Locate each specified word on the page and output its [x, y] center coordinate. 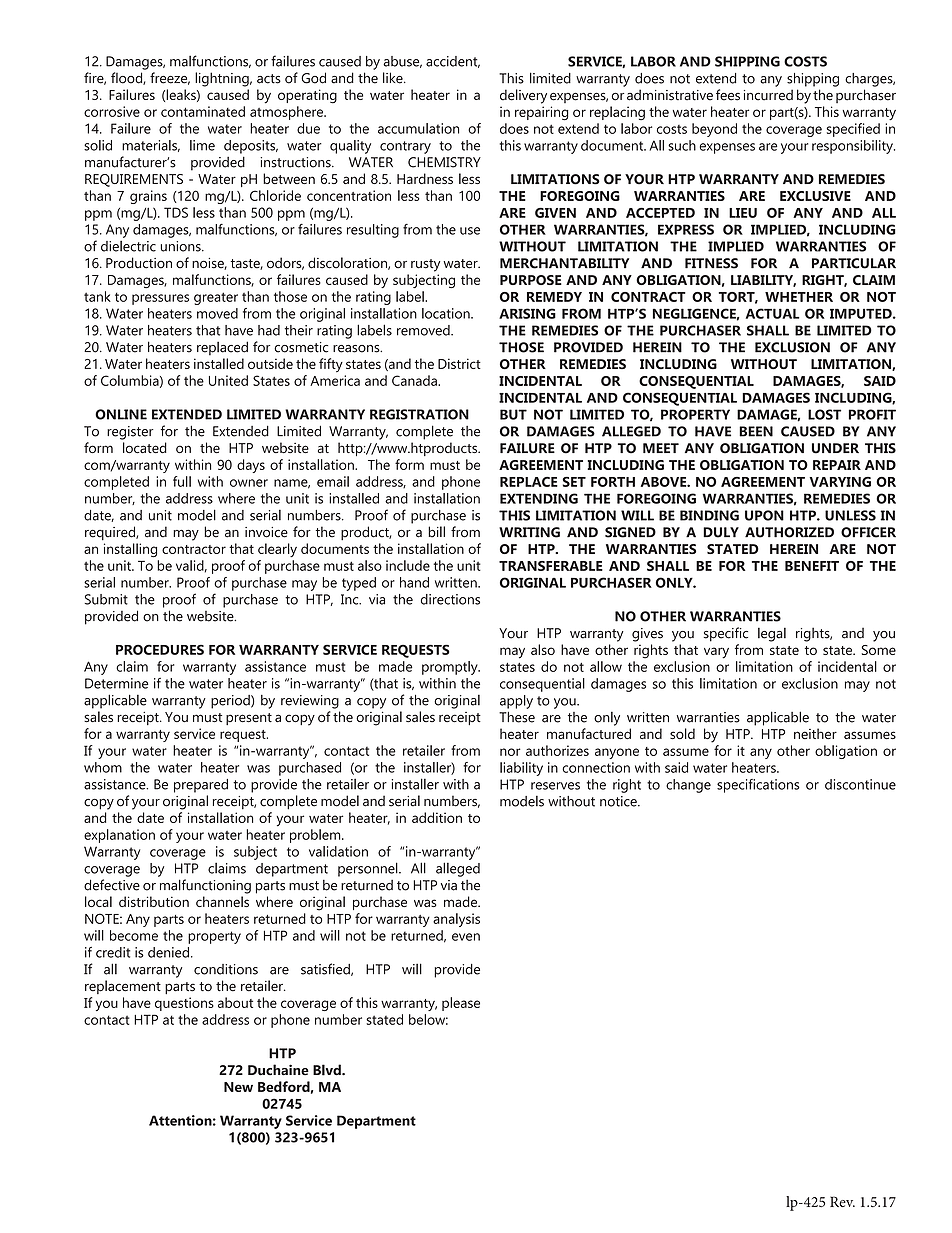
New [238, 1087]
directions [450, 599]
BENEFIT [812, 566]
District [459, 363]
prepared [201, 786]
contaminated [203, 111]
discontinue [860, 784]
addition [437, 817]
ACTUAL [773, 313]
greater [216, 298]
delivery [523, 96]
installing [130, 550]
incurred [768, 95]
